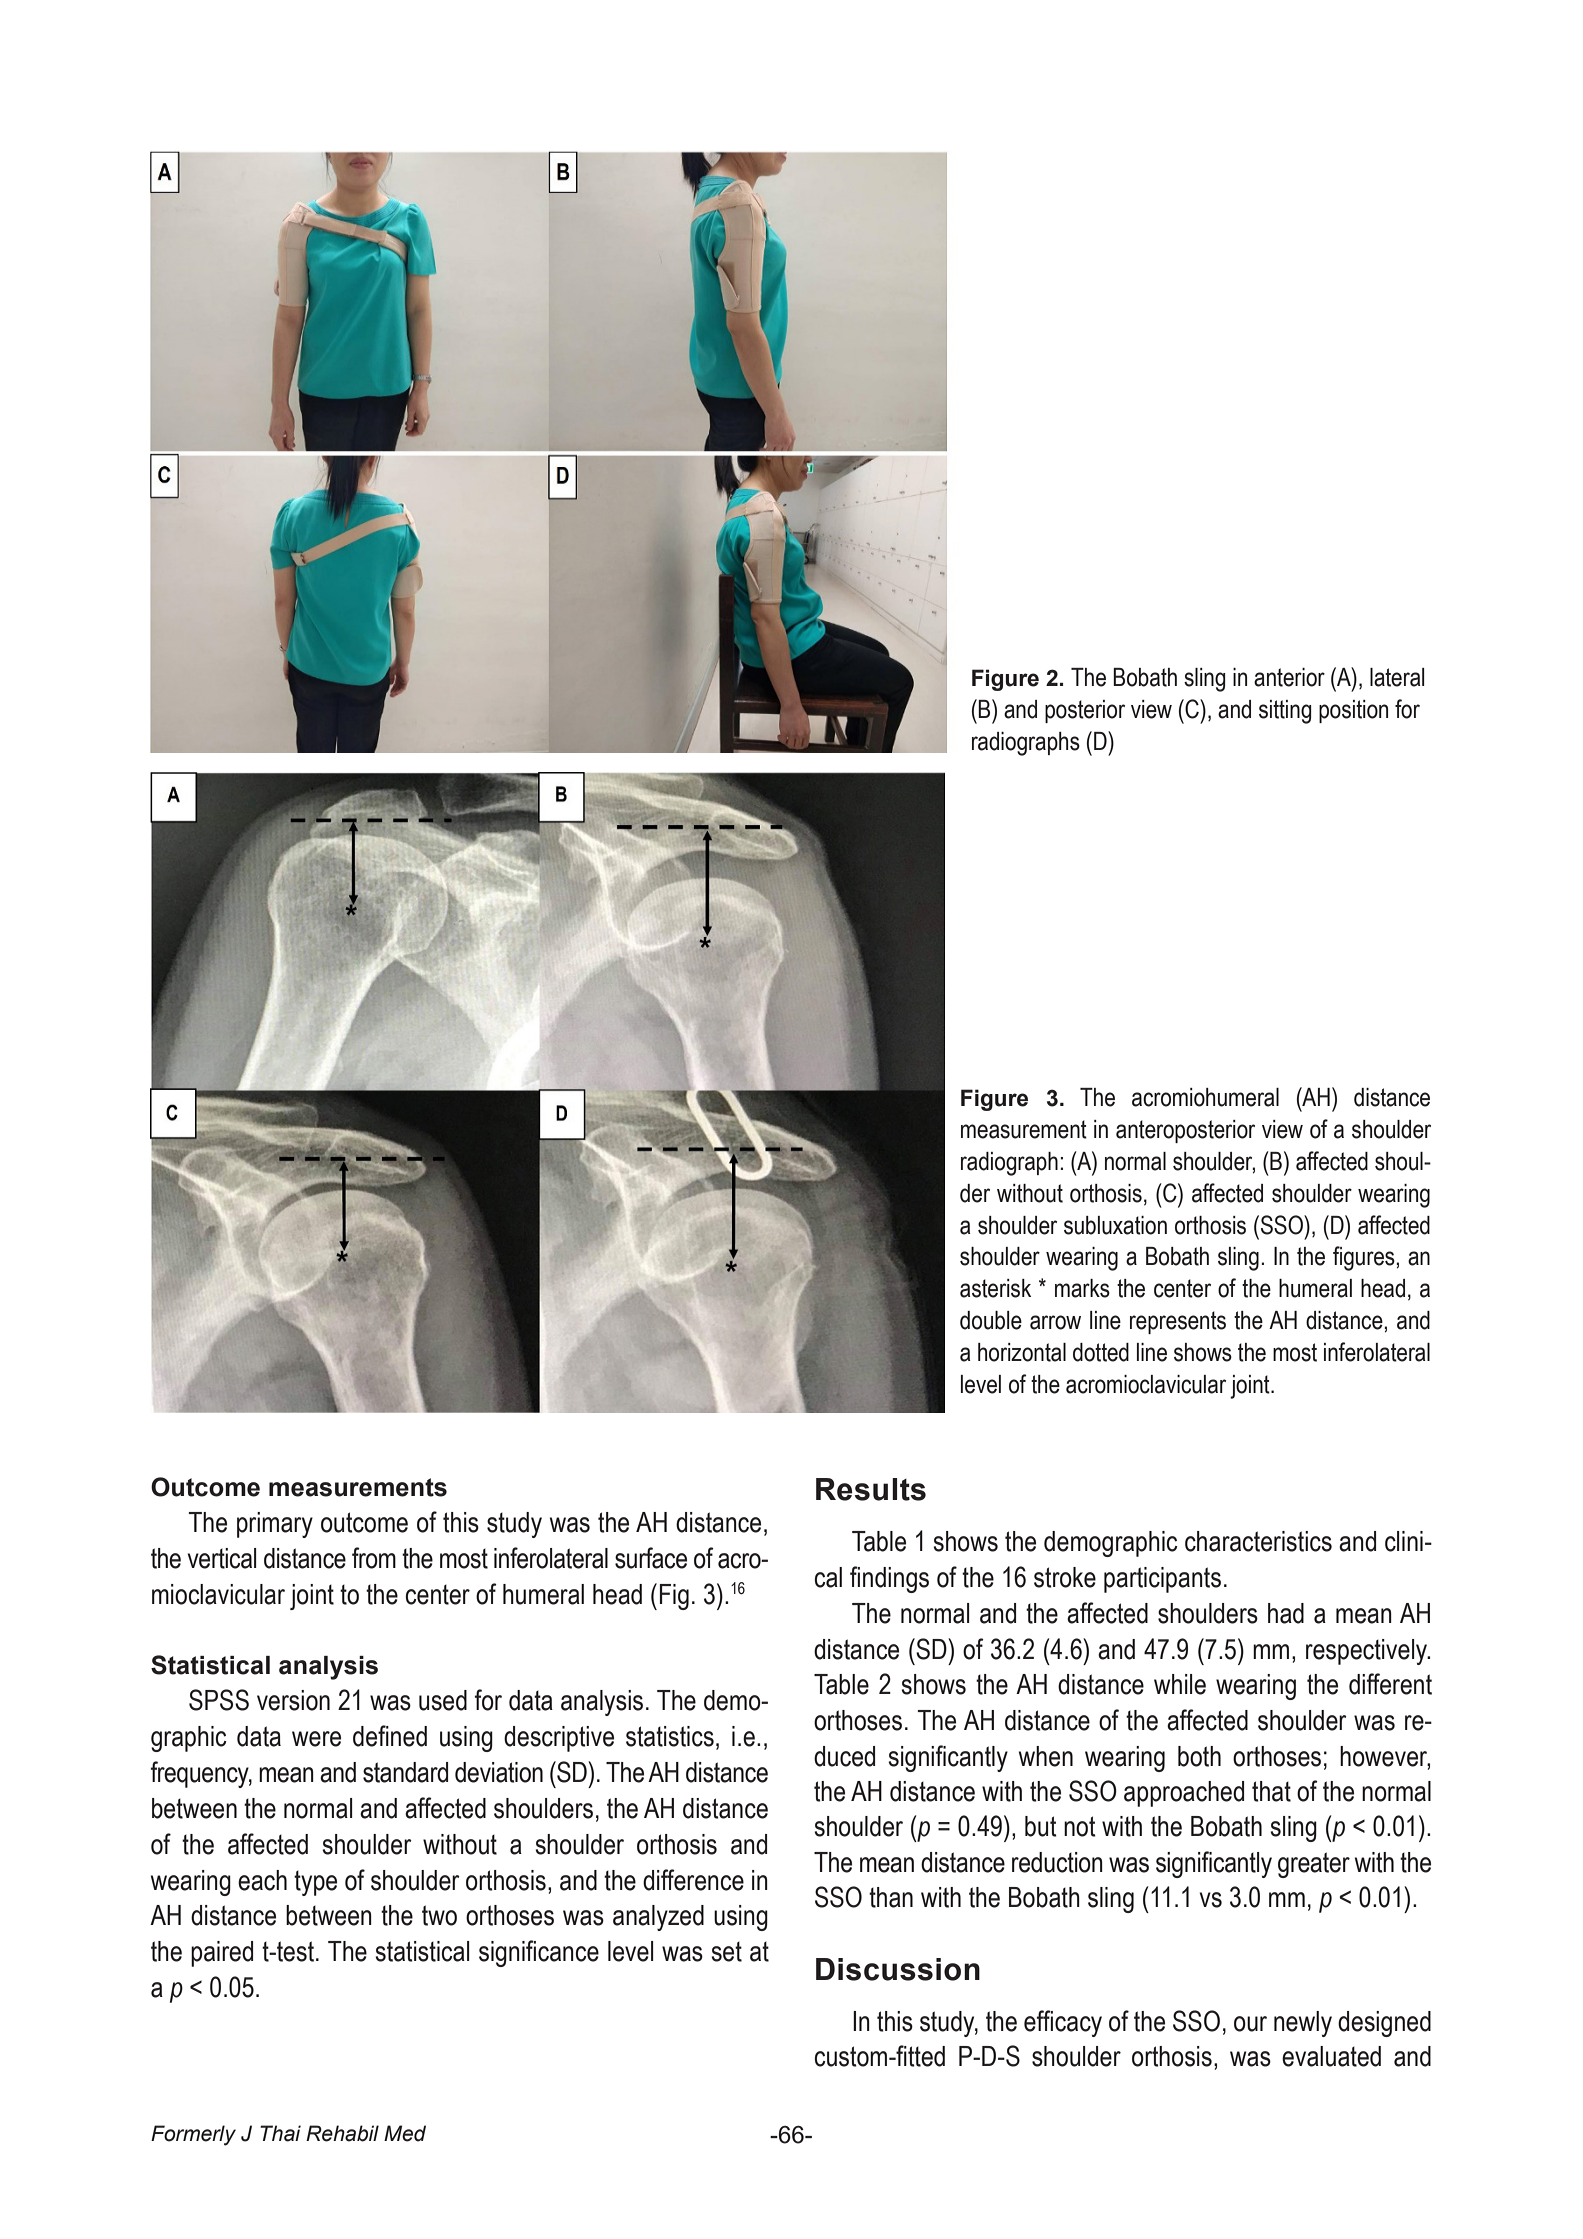  What do you see at coordinates (316, 1739) in the screenshot?
I see `were` at bounding box center [316, 1739].
